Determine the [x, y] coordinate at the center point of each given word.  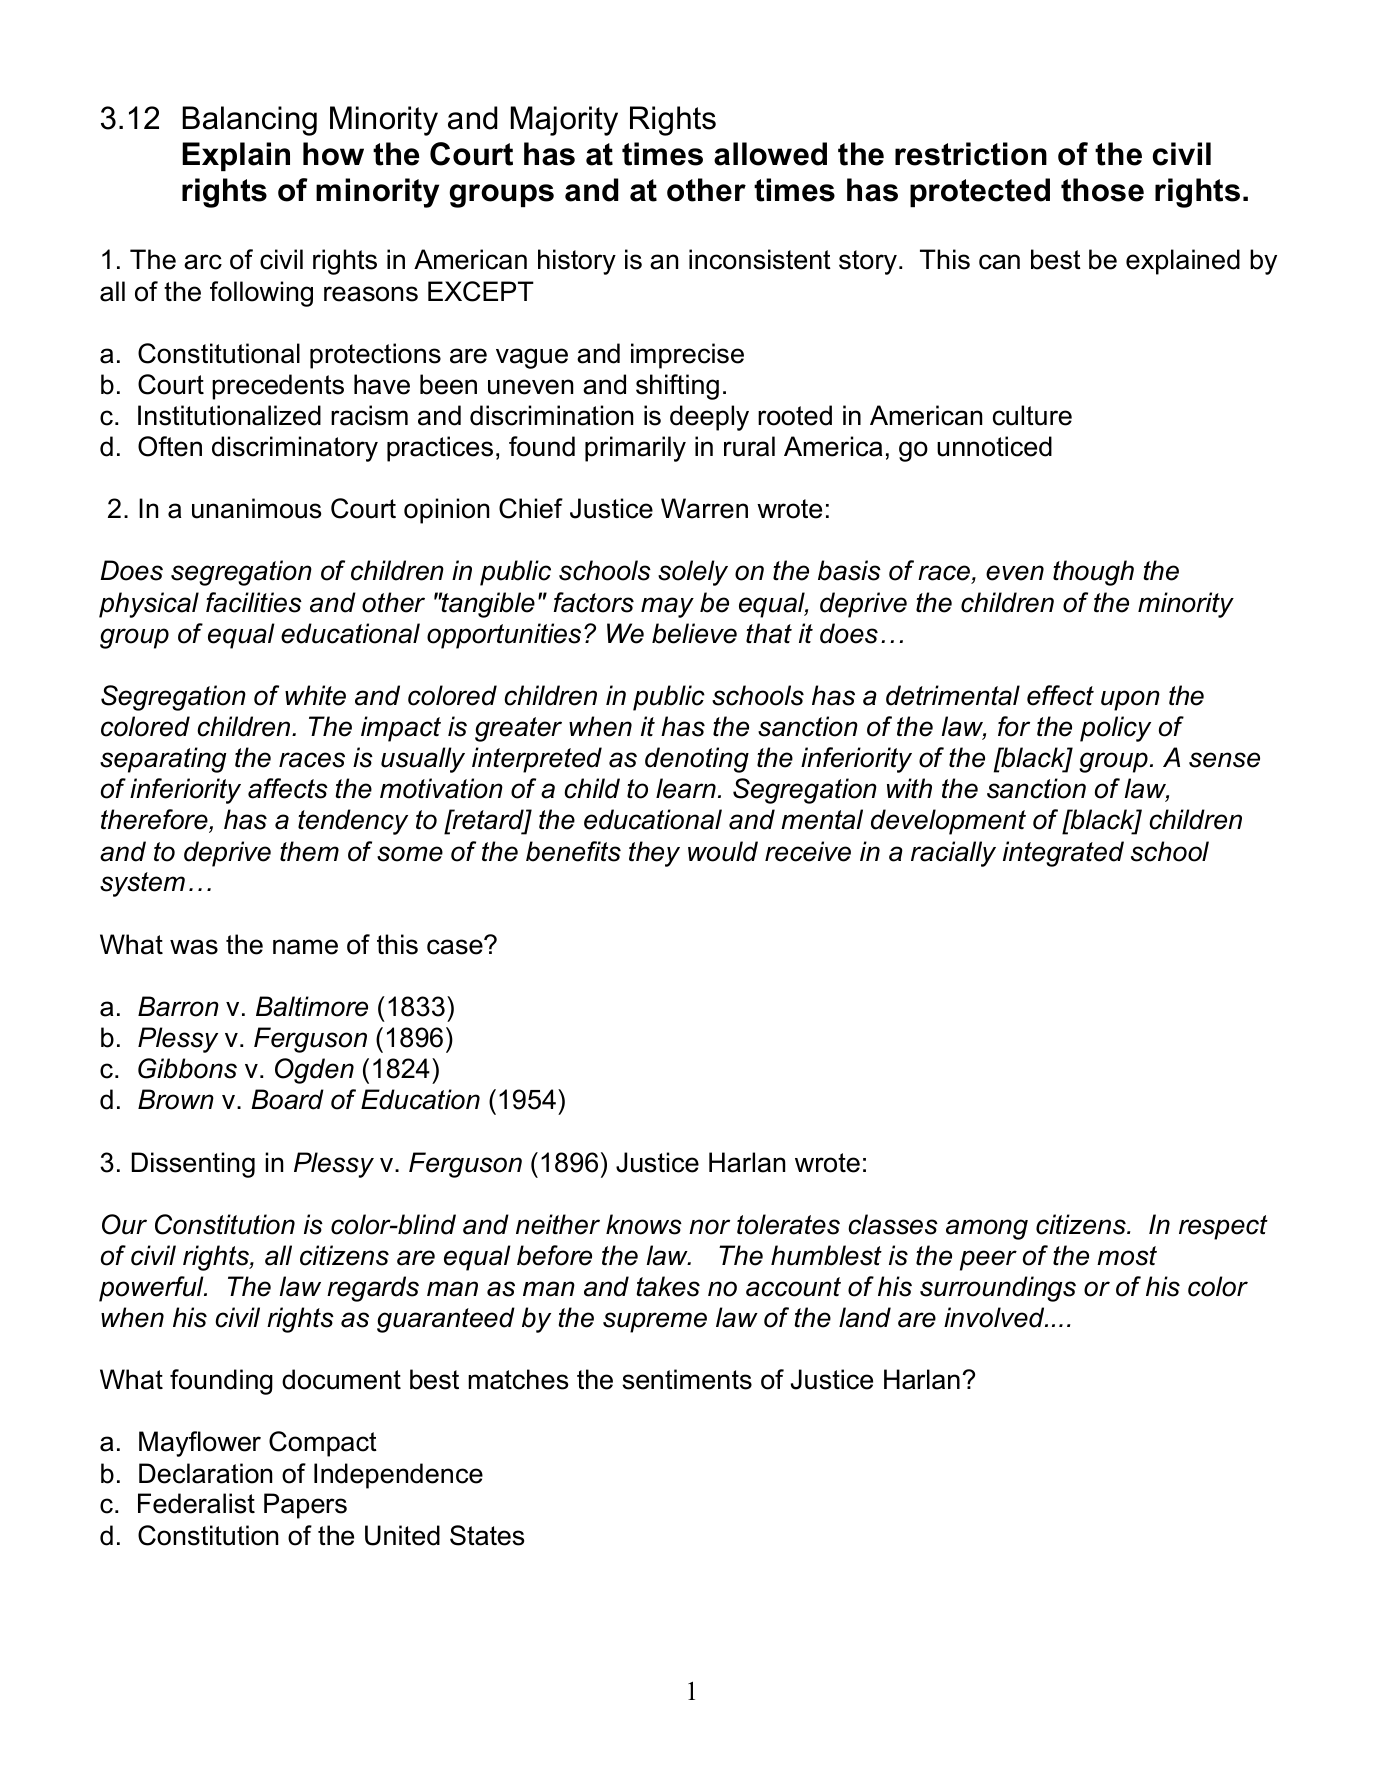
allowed [770, 154]
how [333, 154]
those [1102, 190]
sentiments [687, 1379]
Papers [305, 1506]
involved [995, 1317]
